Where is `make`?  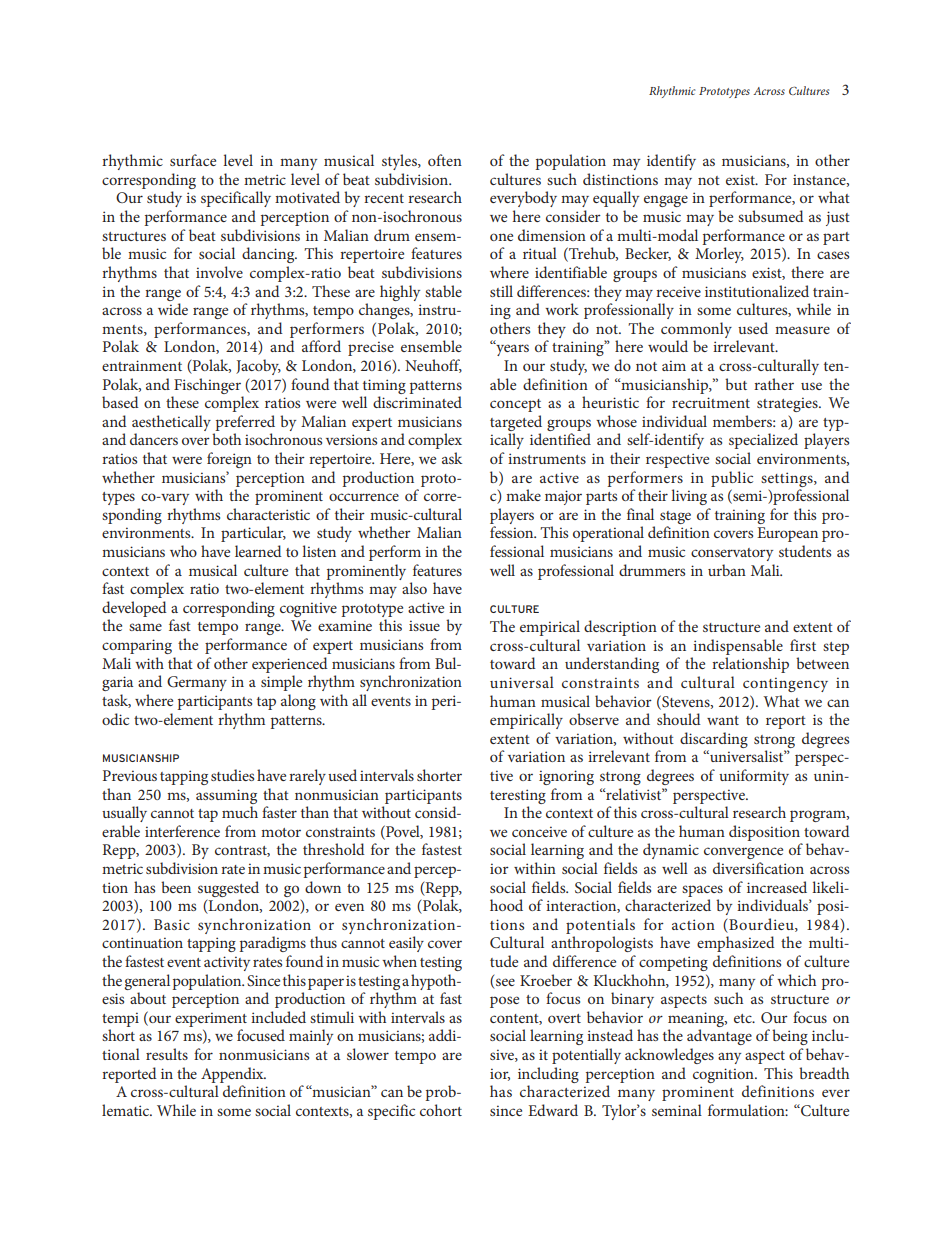
make is located at coordinates (523, 495).
